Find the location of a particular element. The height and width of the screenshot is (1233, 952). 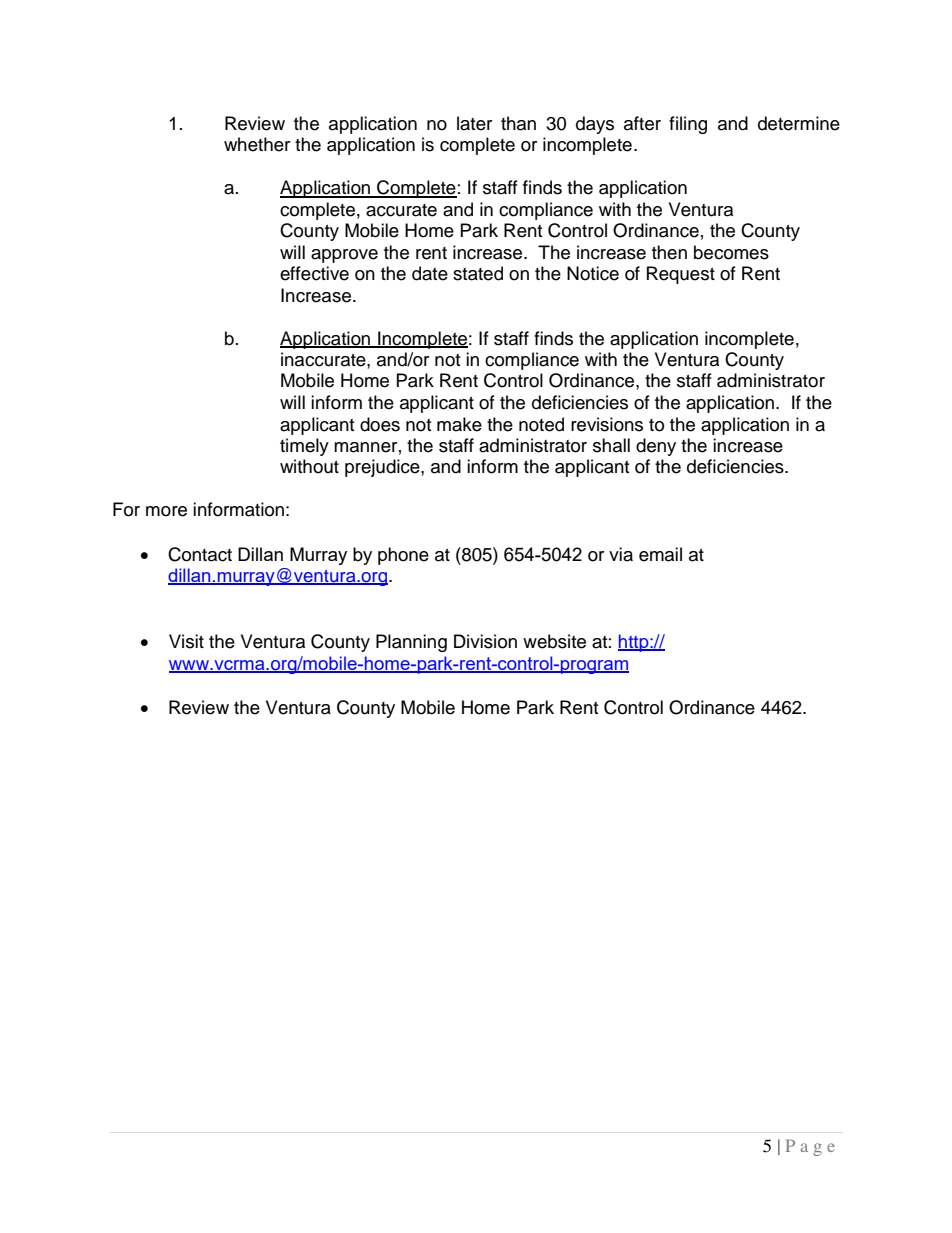

whether is located at coordinates (257, 144).
